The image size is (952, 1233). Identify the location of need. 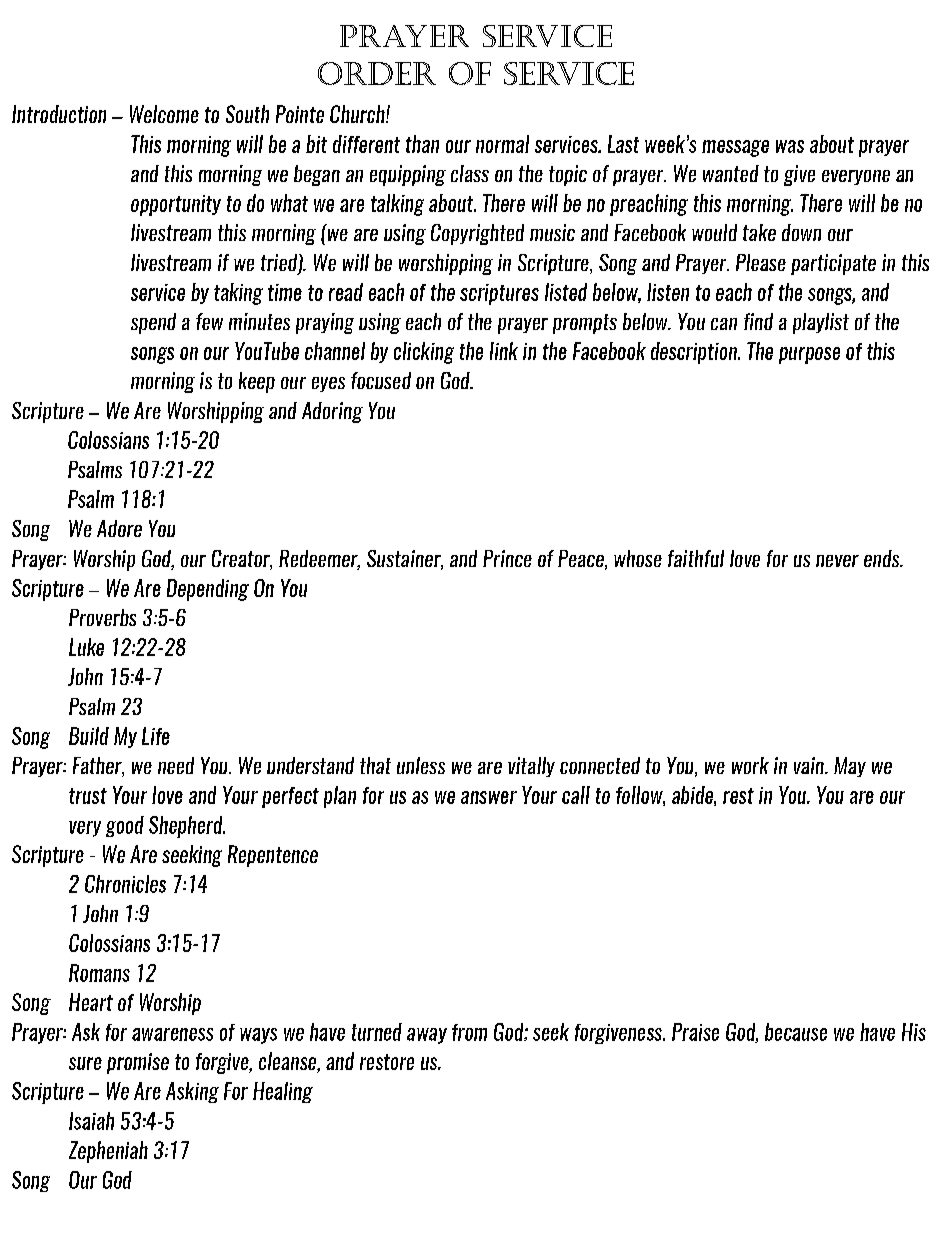
(176, 765).
